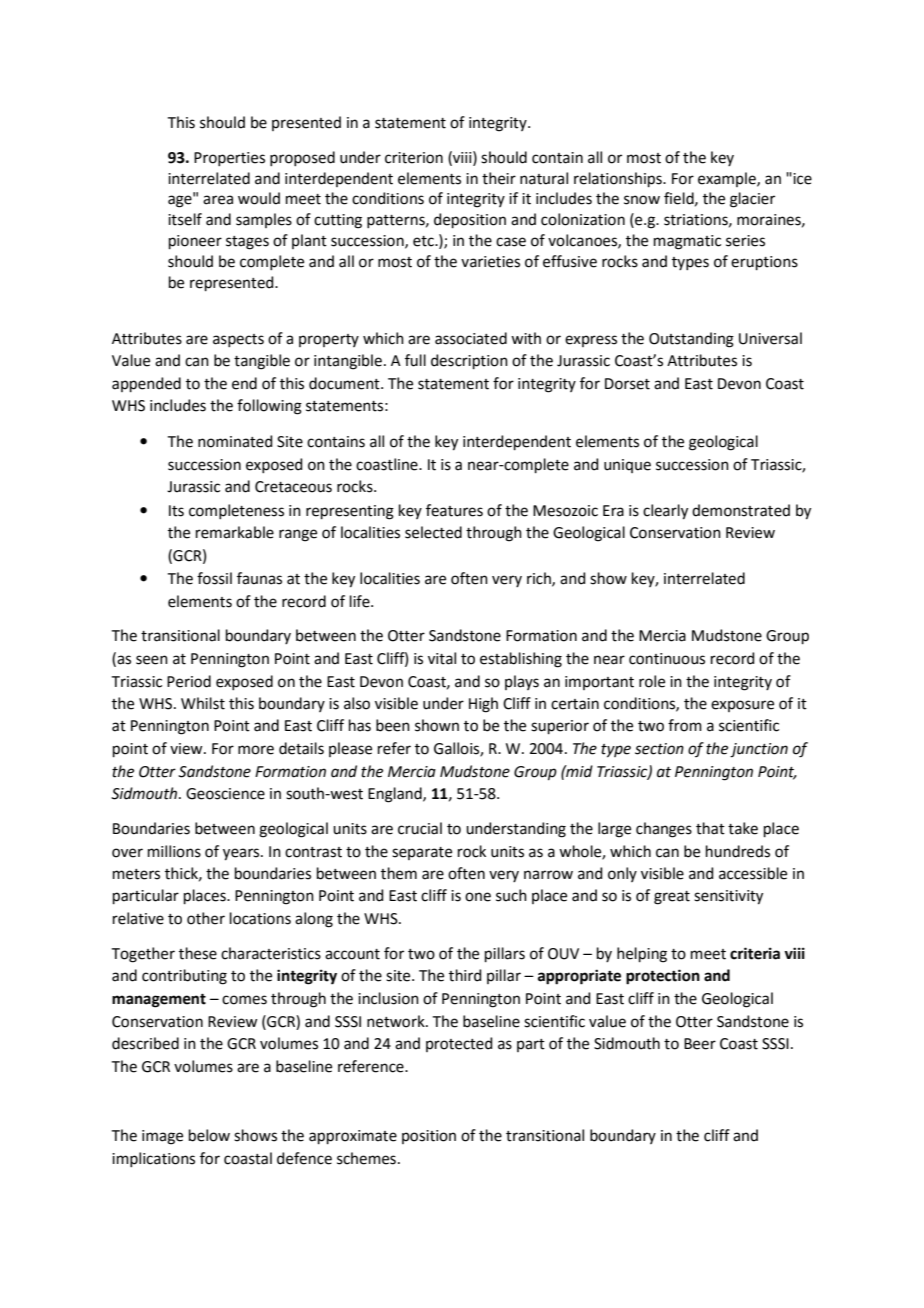  Describe the element at coordinates (642, 955) in the page. I see `helping` at that location.
